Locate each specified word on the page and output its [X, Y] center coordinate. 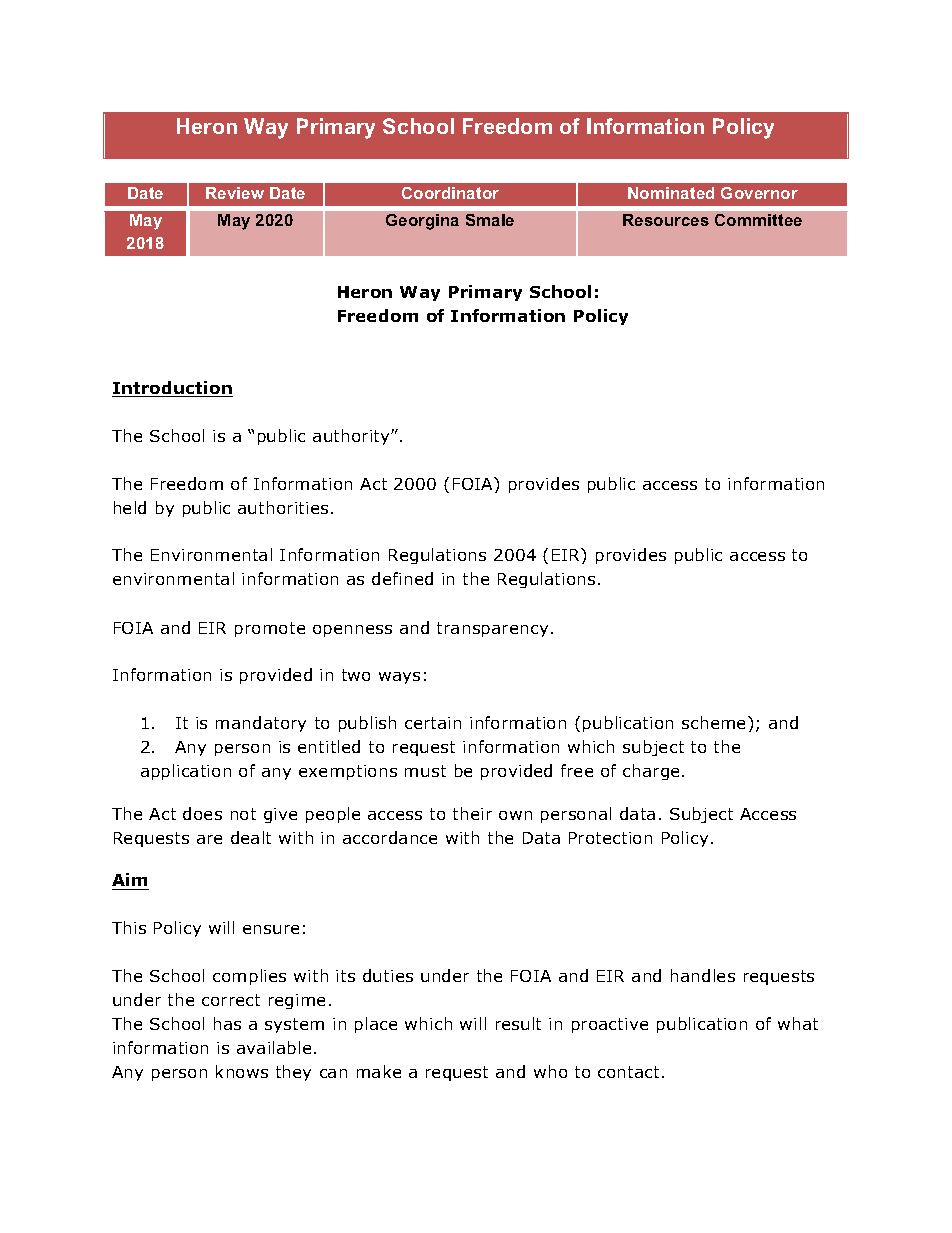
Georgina [422, 222]
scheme [715, 722]
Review [235, 193]
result [518, 1023]
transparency [492, 629]
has [227, 1023]
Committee [758, 220]
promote [270, 629]
